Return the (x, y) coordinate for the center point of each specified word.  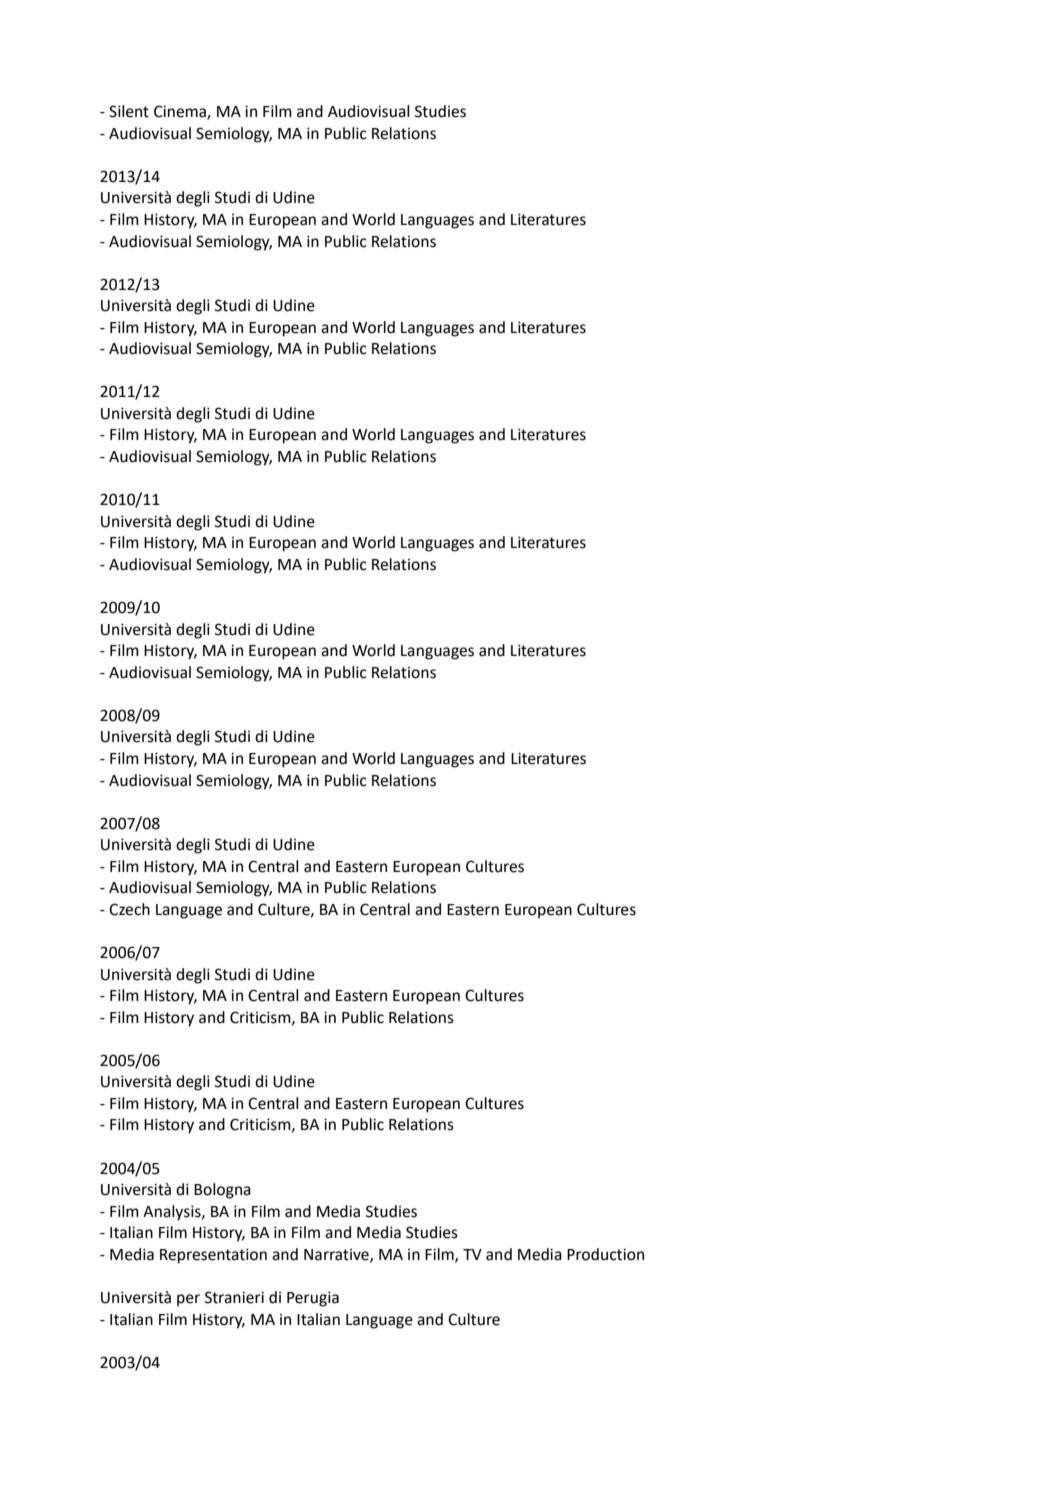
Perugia (313, 1299)
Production (605, 1254)
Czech (129, 909)
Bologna (222, 1191)
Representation (213, 1256)
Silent (129, 111)
